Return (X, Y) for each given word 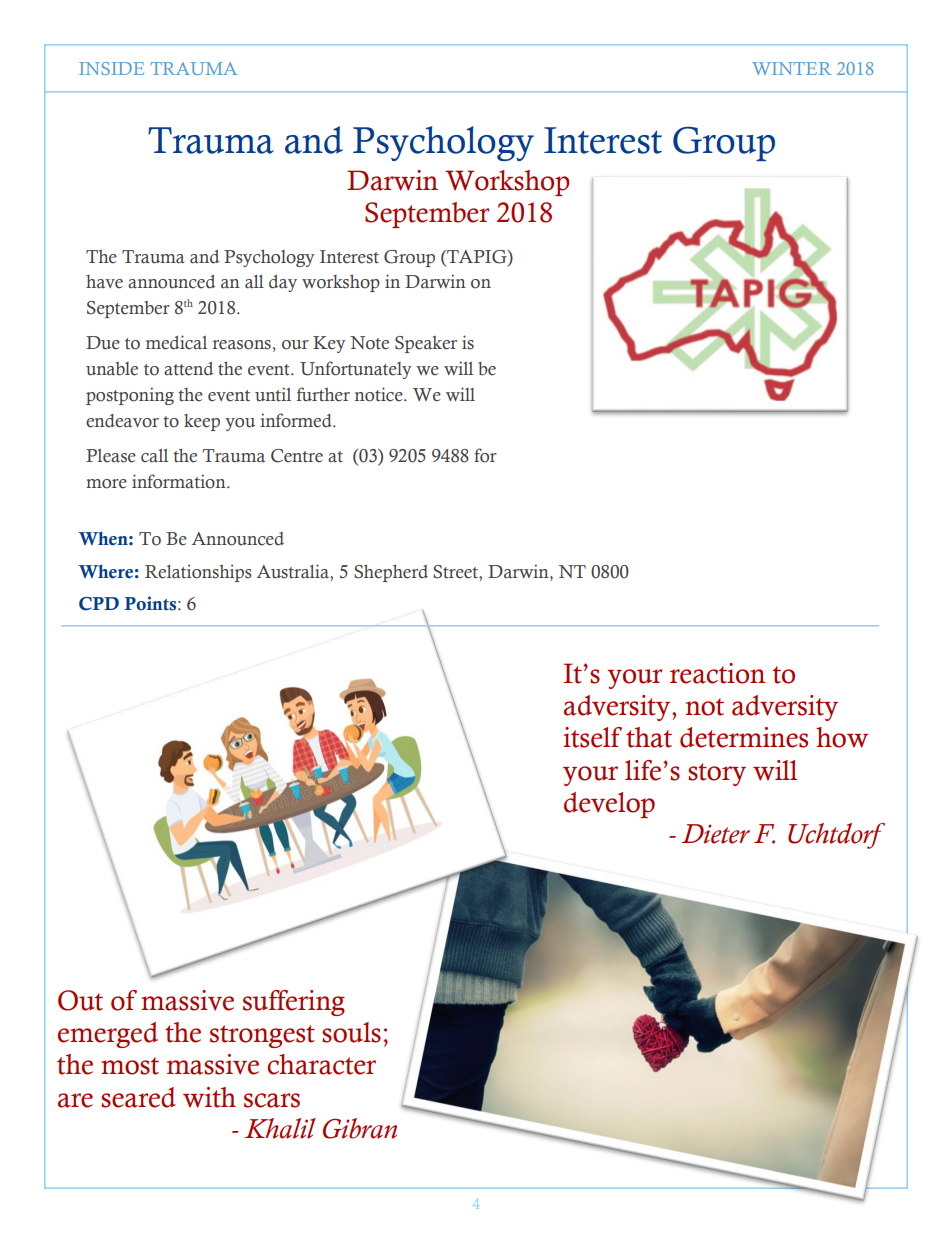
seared (138, 1097)
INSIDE (111, 68)
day (283, 283)
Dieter (716, 834)
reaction (717, 673)
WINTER (792, 68)
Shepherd (391, 573)
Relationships (198, 573)
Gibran (360, 1128)
